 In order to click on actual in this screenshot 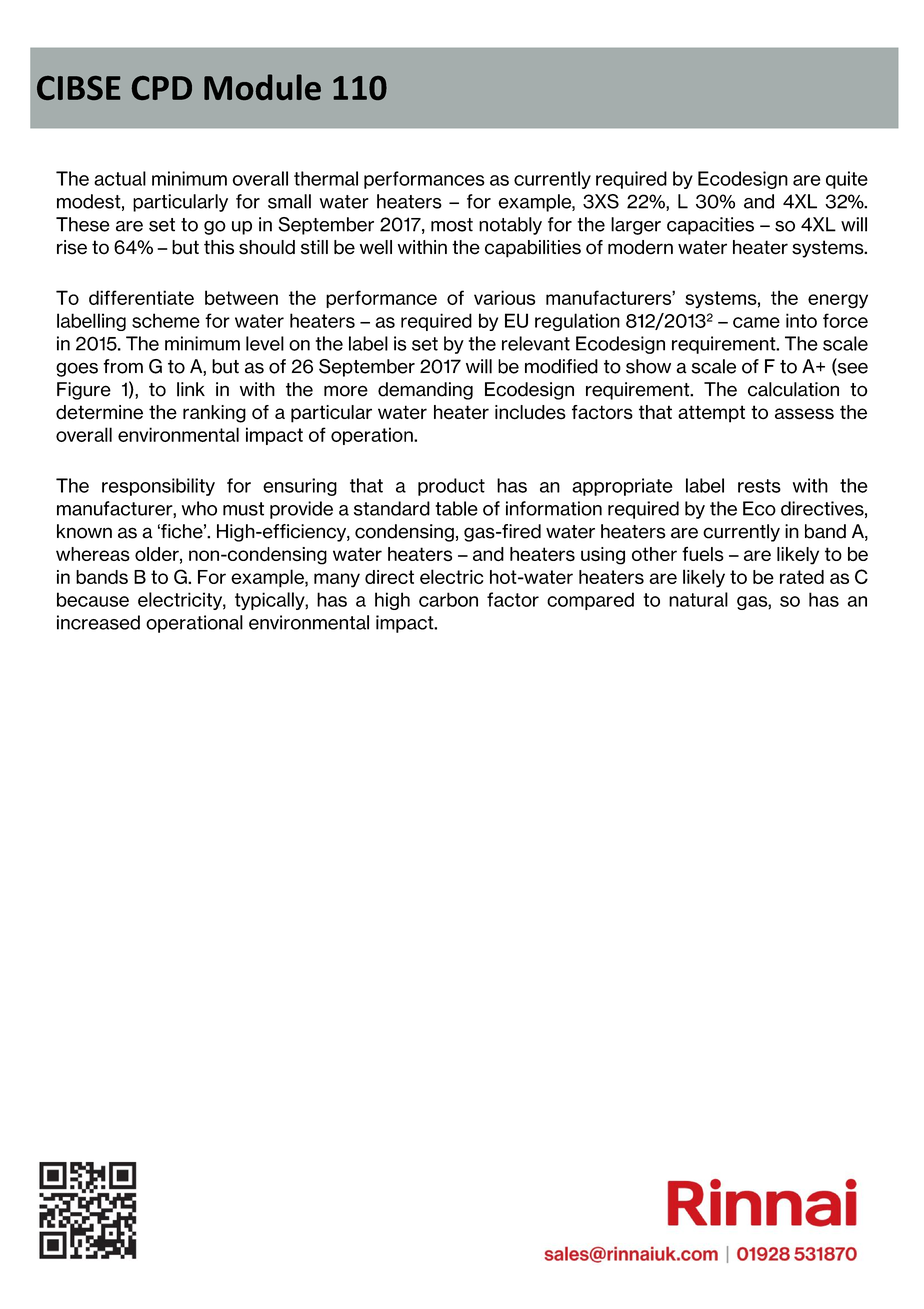, I will do `click(120, 178)`.
